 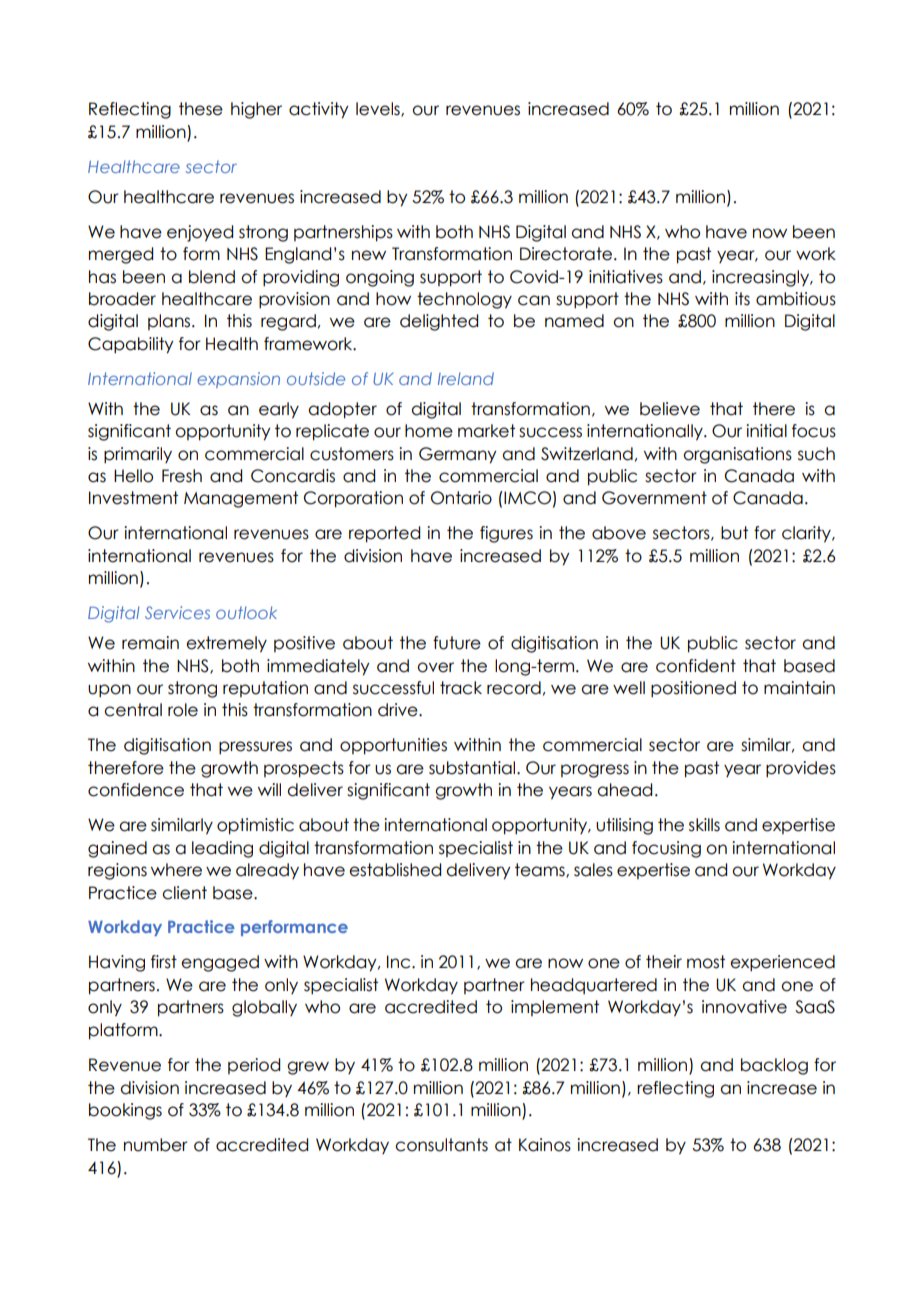 I want to click on organisations, so click(x=737, y=455).
